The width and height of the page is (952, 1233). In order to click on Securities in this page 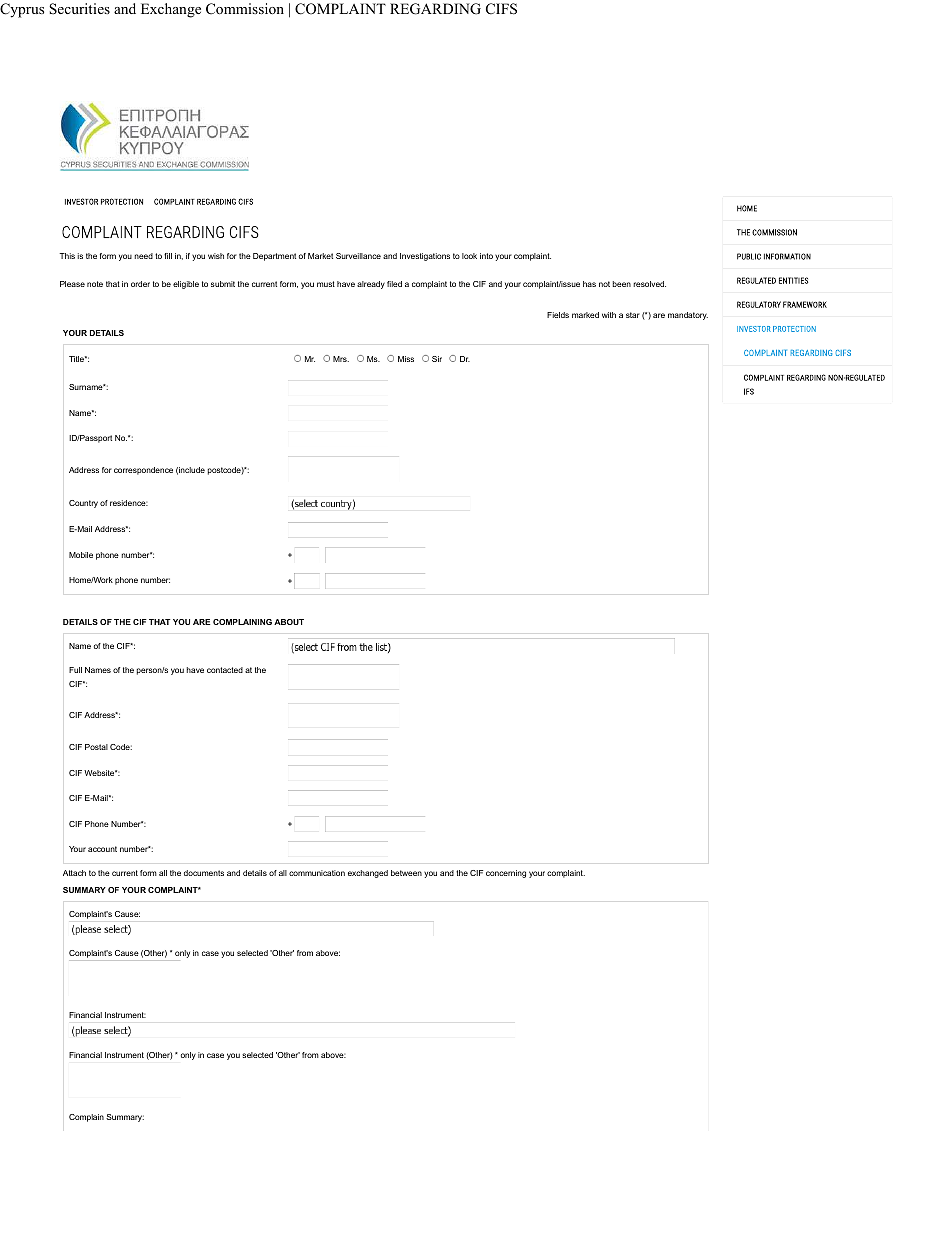, I will do `click(79, 9)`.
